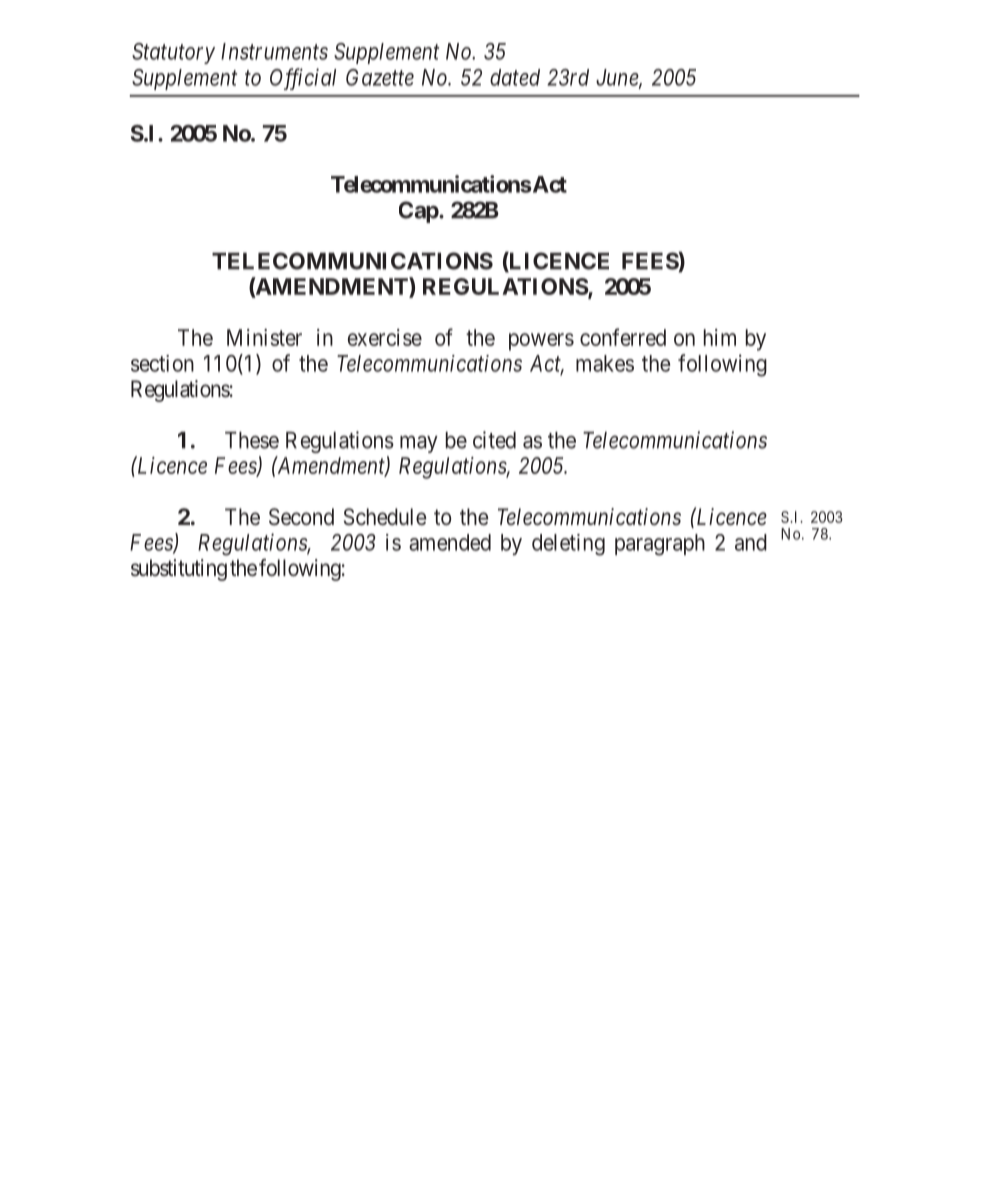 This image has width=991, height=1204. Describe the element at coordinates (618, 78) in the image. I see `June` at that location.
